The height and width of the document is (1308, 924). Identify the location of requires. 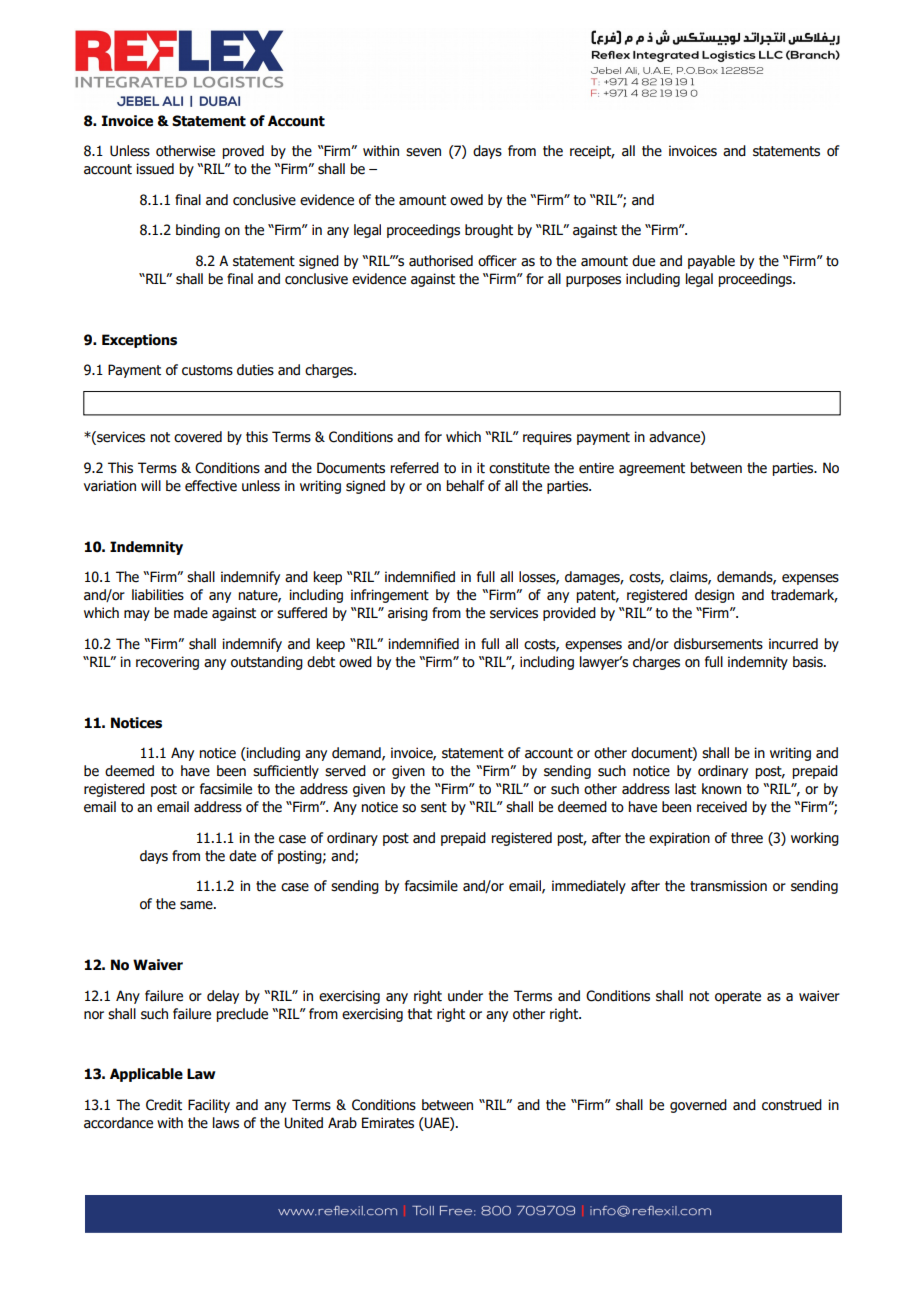
(547, 438).
